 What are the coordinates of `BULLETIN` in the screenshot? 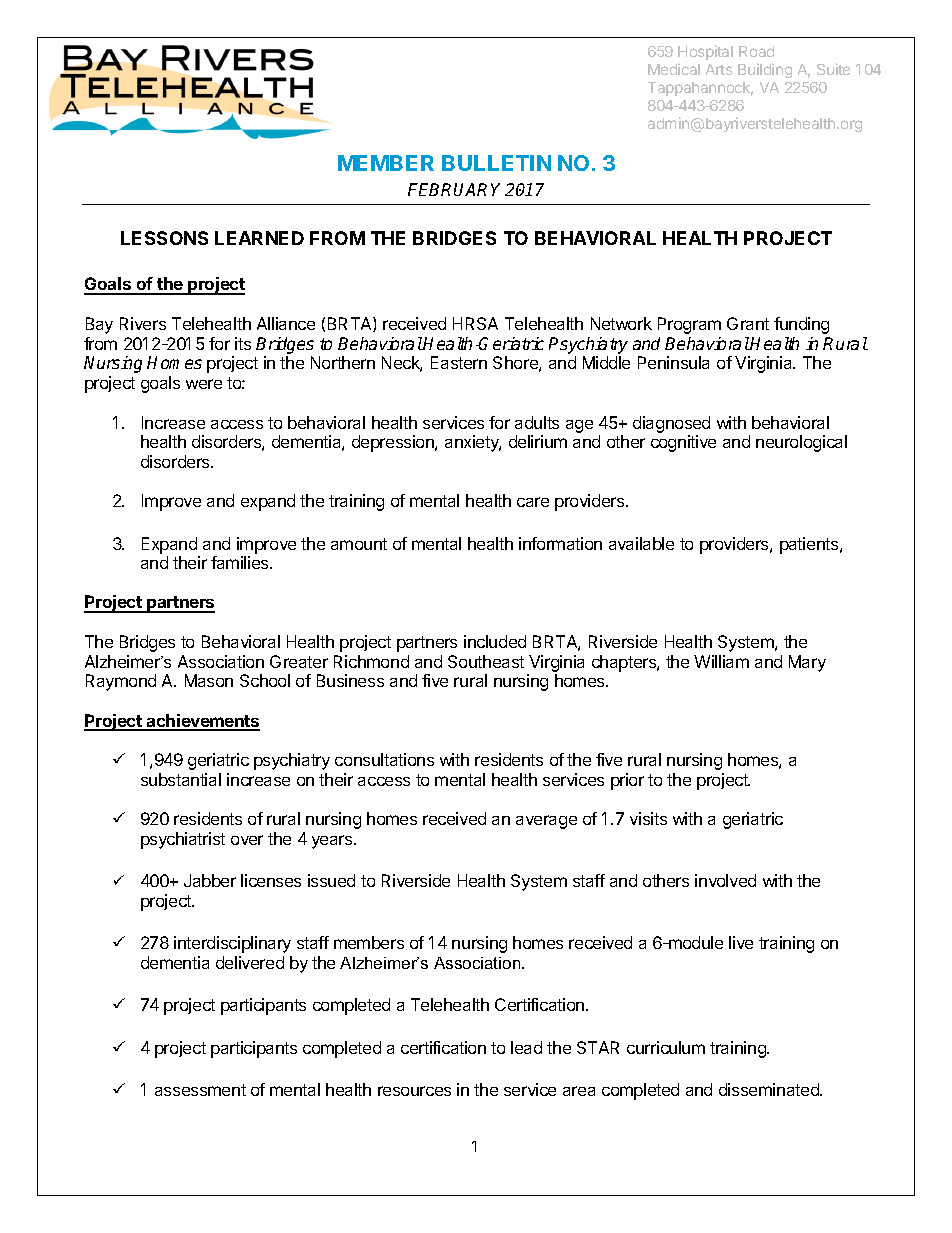 It's located at (496, 163).
